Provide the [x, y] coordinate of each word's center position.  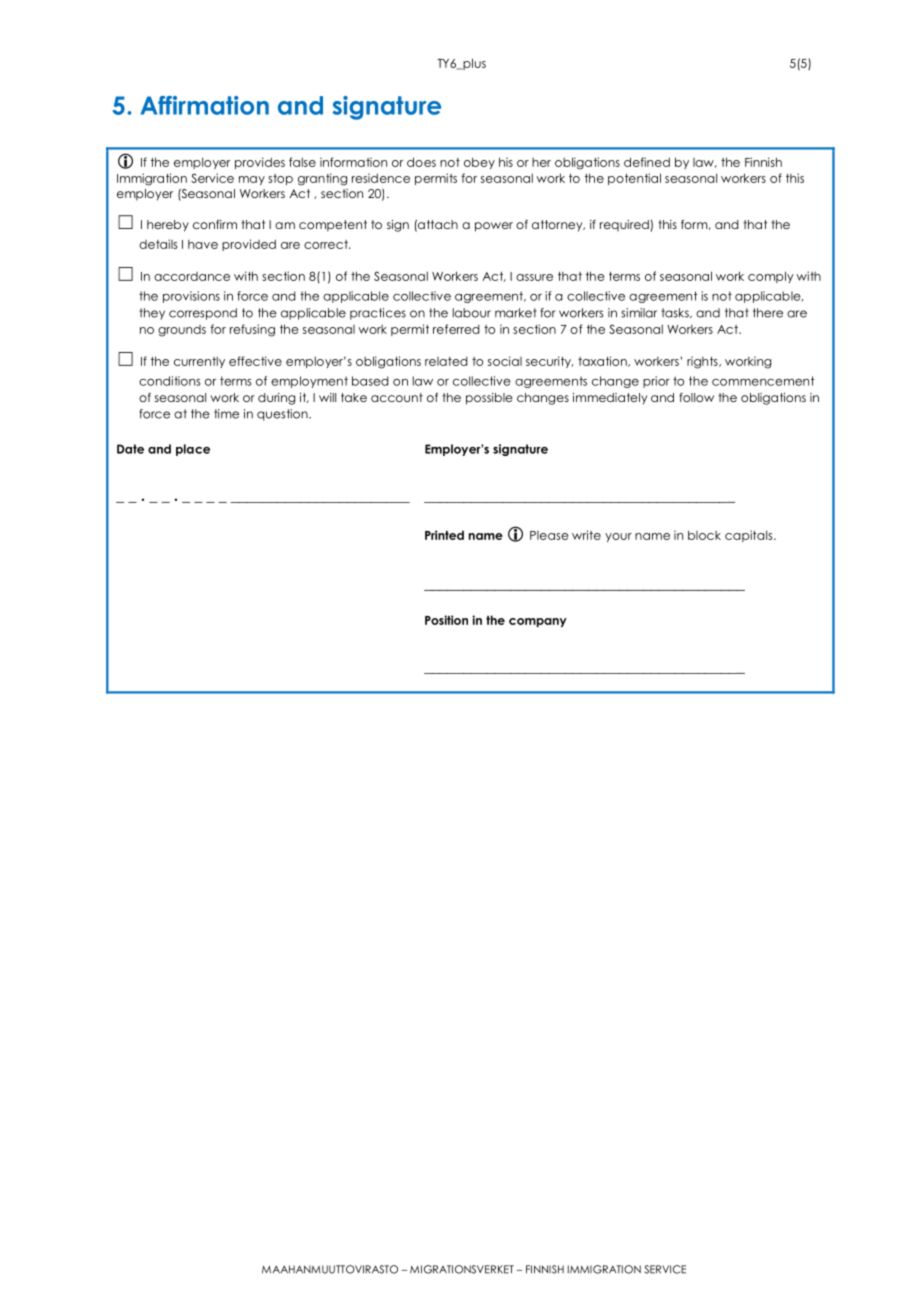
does [421, 162]
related [446, 361]
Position [446, 620]
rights [703, 362]
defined [647, 162]
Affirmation [205, 105]
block [704, 535]
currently [199, 362]
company [538, 622]
